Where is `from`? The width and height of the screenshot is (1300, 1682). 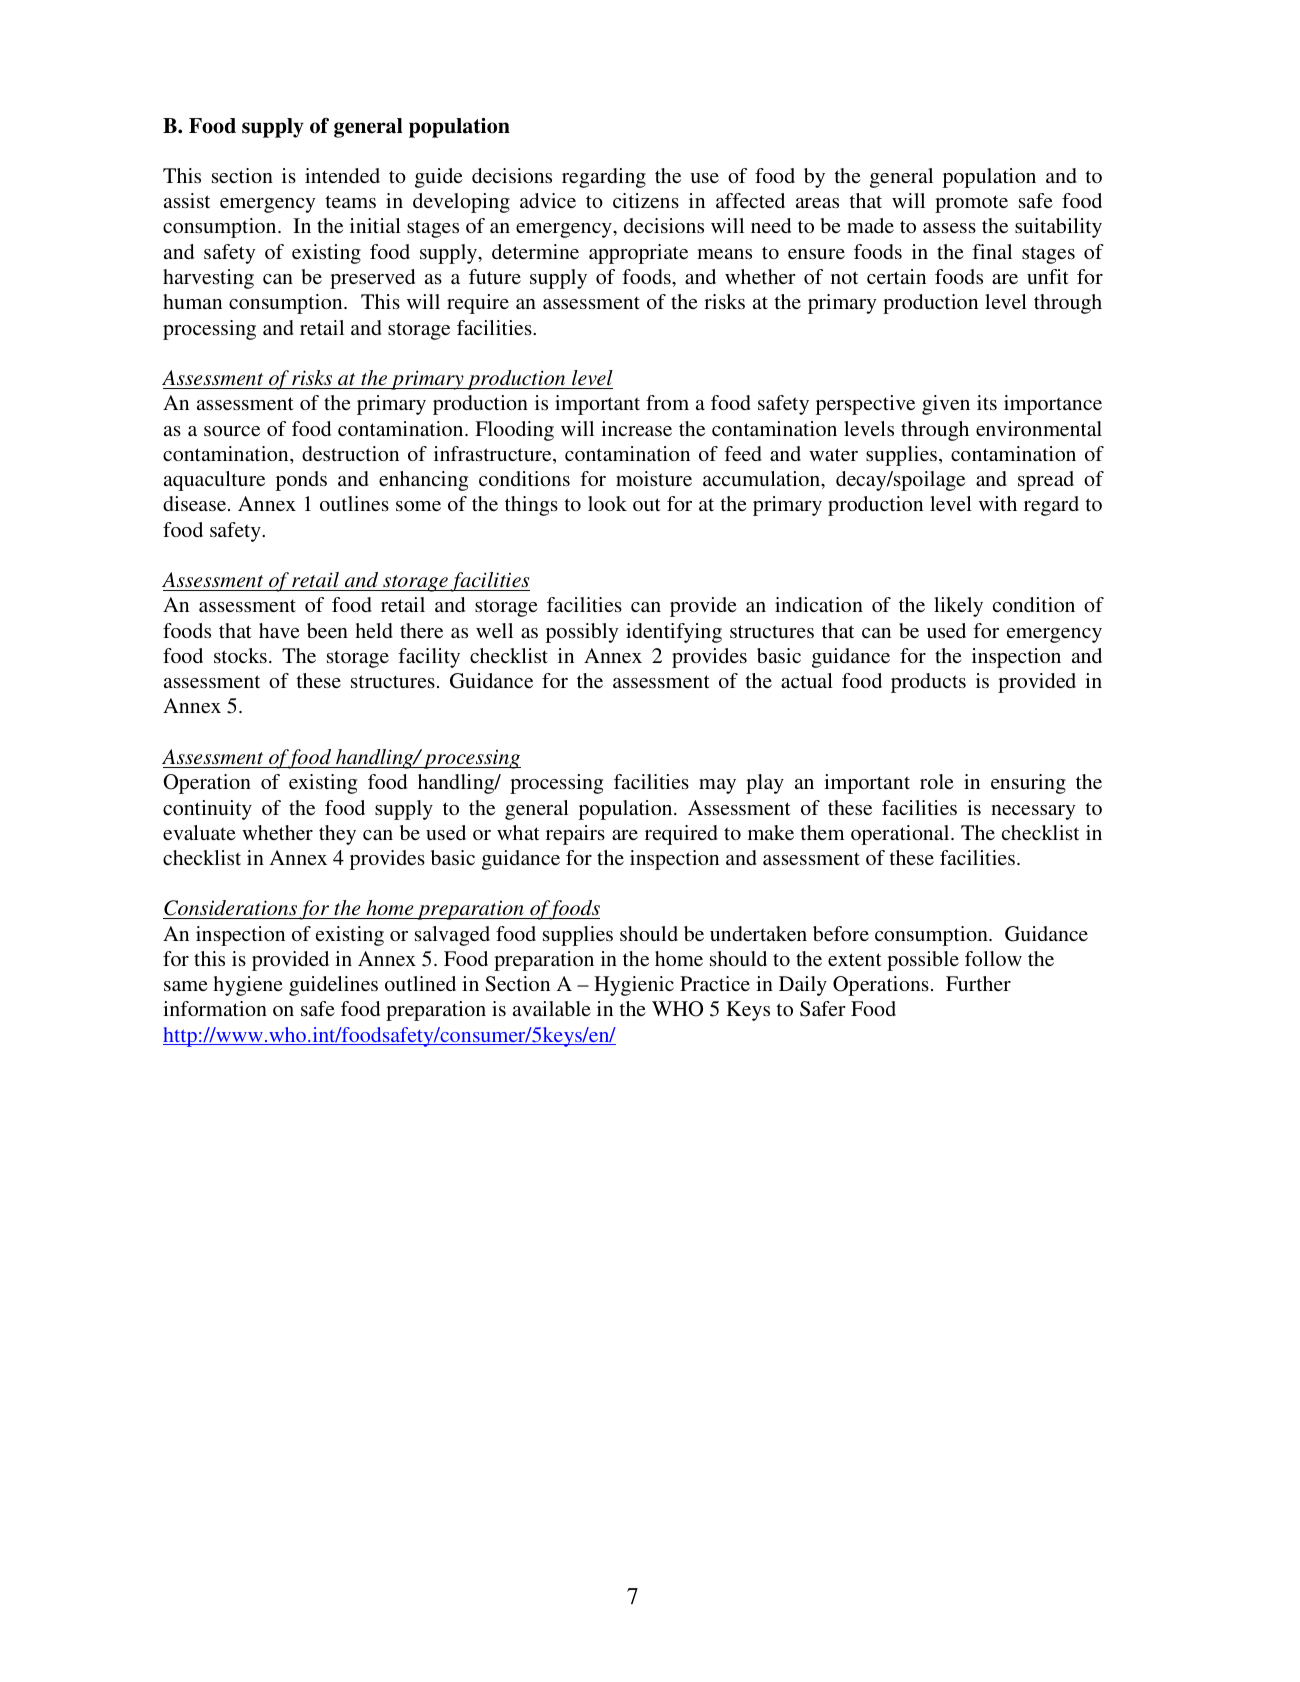 from is located at coordinates (667, 402).
